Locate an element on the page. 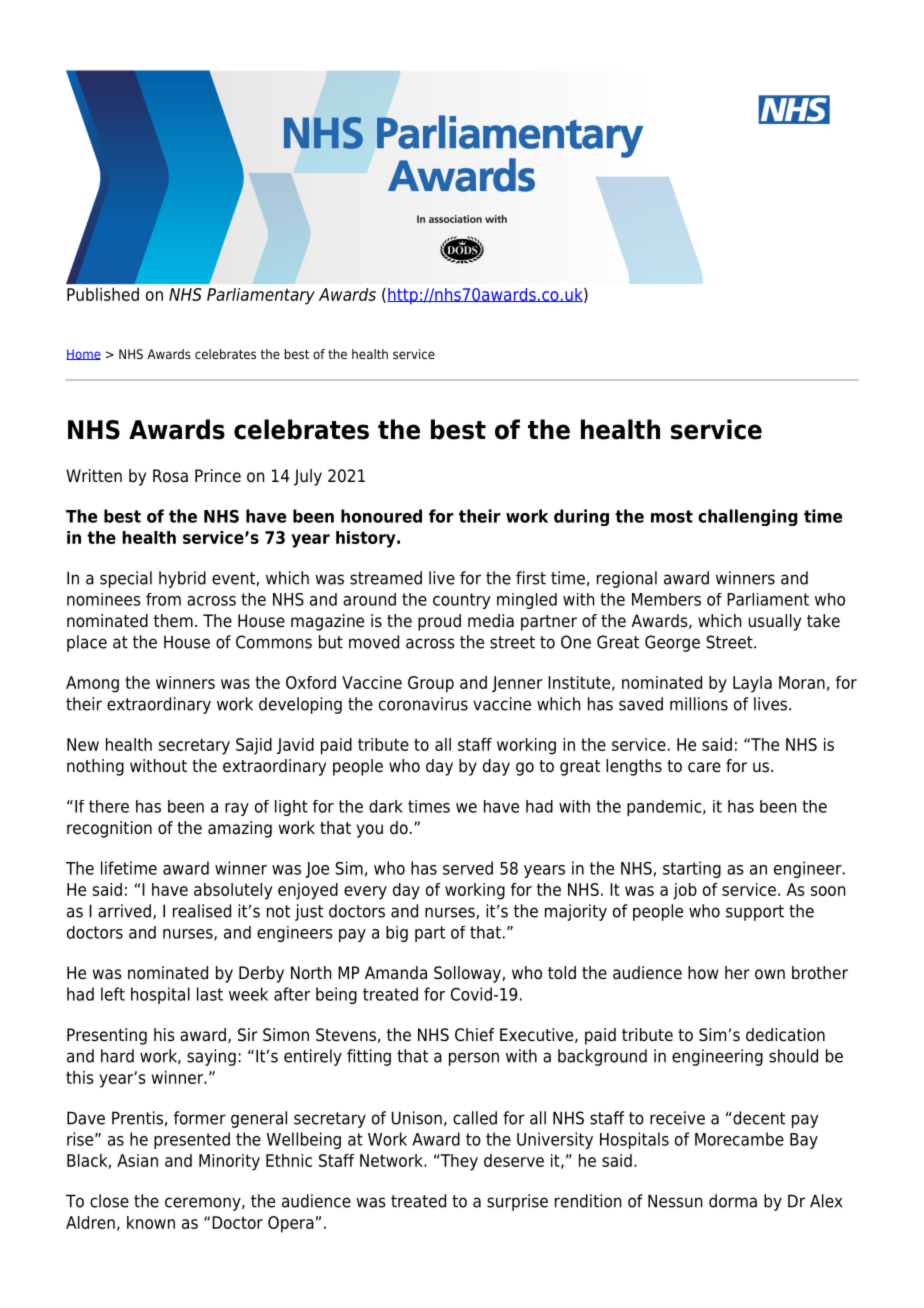 The width and height of the document is (924, 1308). Amanda is located at coordinates (396, 973).
